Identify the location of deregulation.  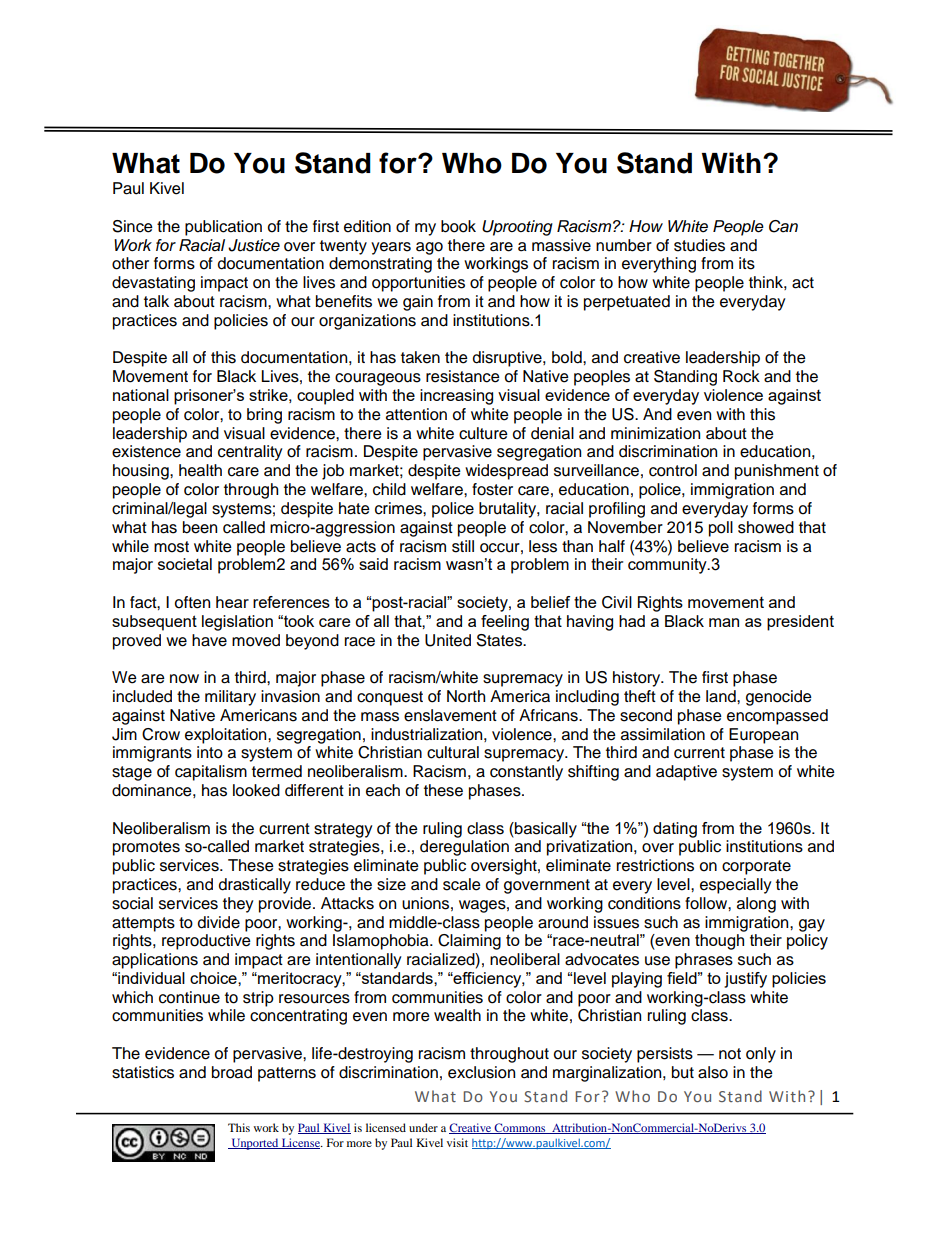
(464, 848).
